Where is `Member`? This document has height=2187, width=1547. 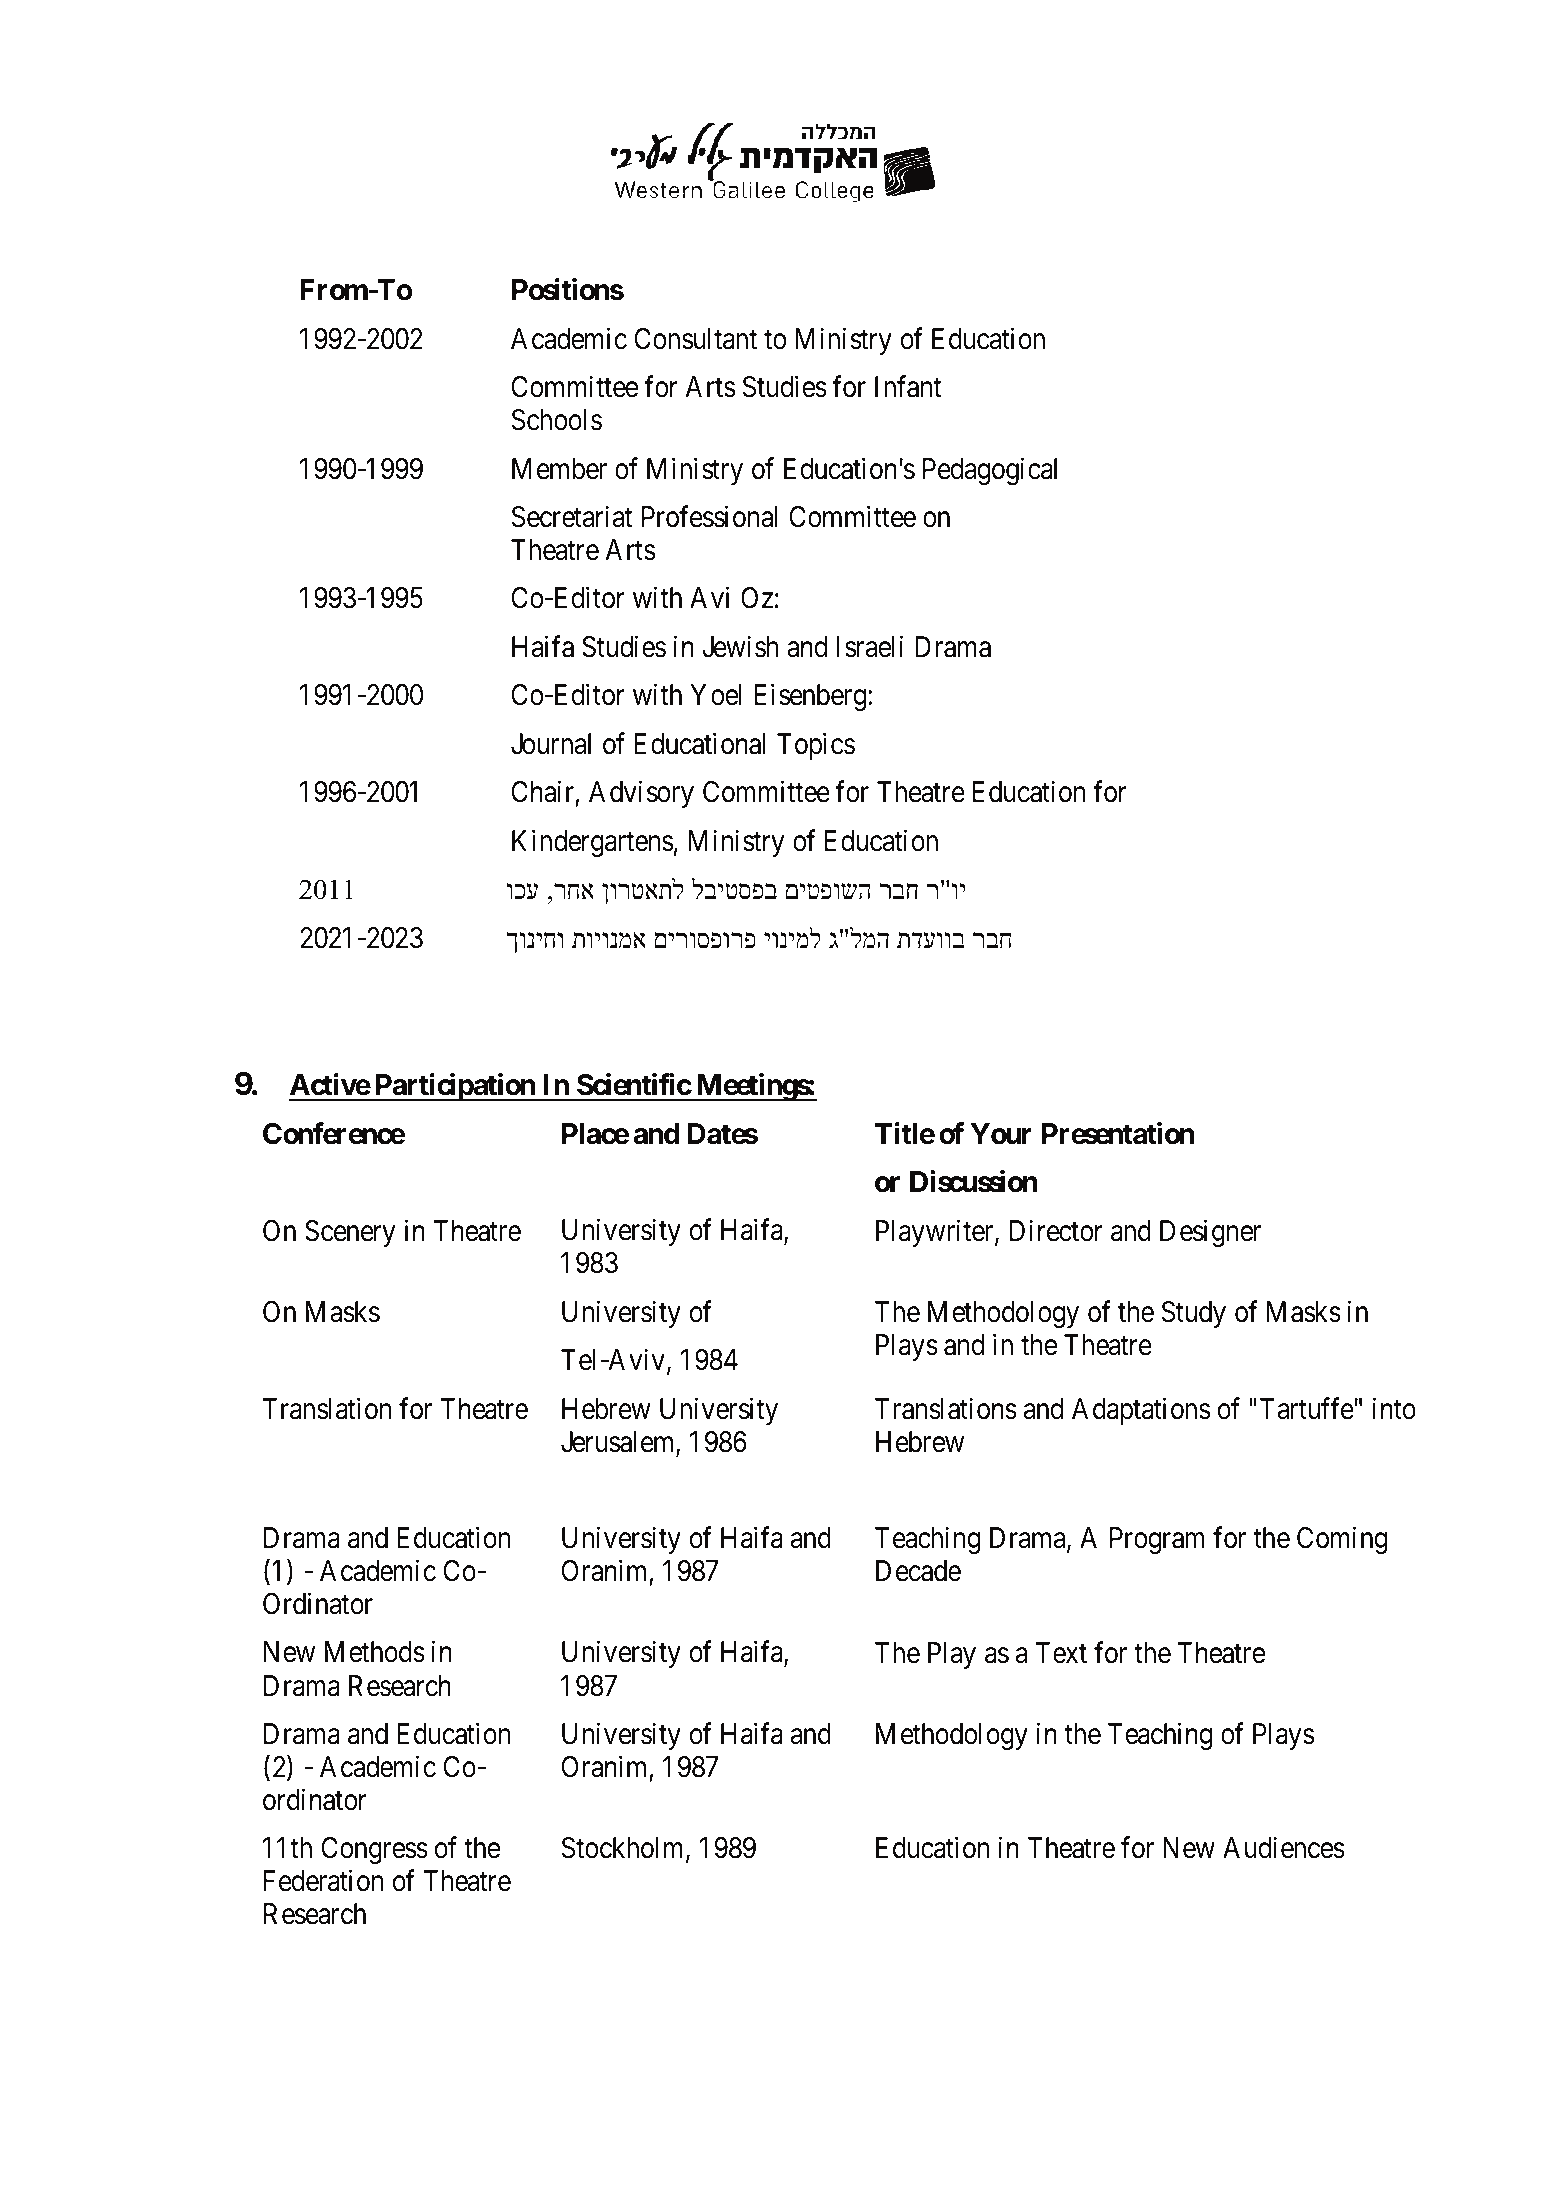 Member is located at coordinates (559, 469).
